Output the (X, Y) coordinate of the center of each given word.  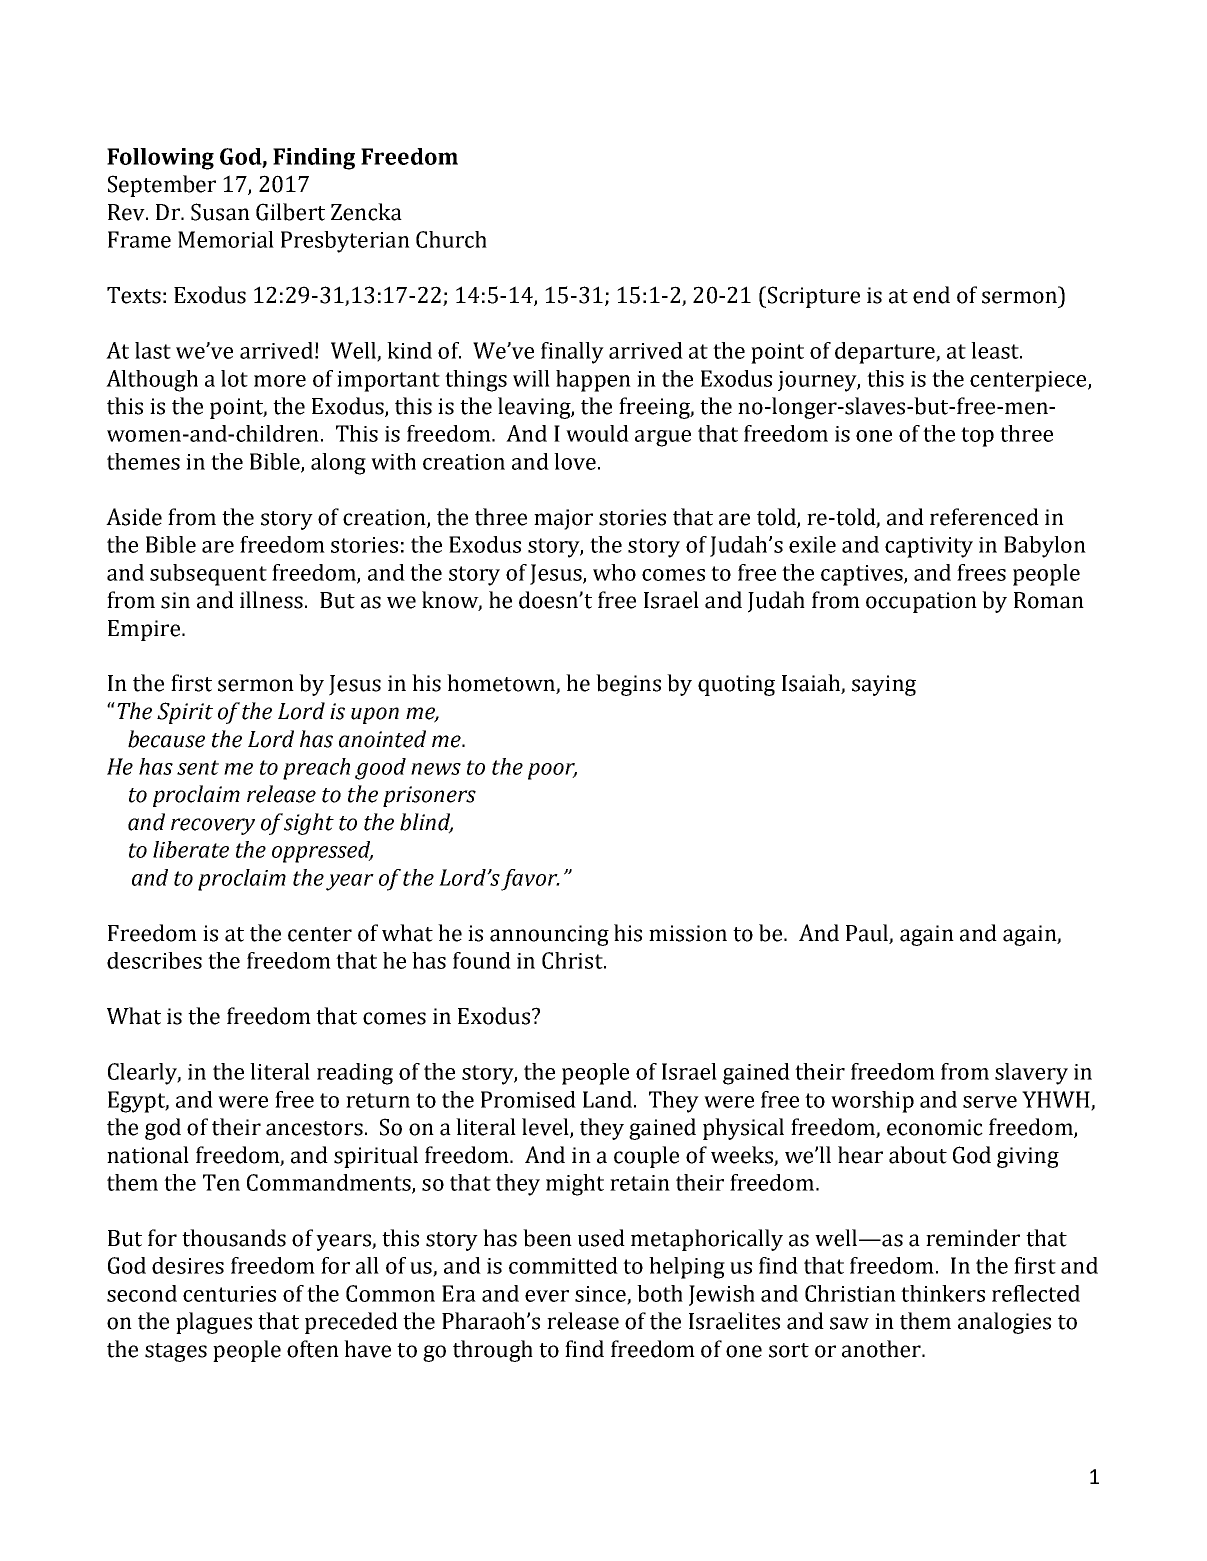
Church (451, 239)
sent (198, 767)
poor (552, 771)
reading (355, 1074)
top (977, 437)
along (338, 464)
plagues (214, 1323)
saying (884, 685)
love (575, 461)
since (601, 1295)
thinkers (943, 1293)
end (931, 295)
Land (607, 1099)
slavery (1031, 1074)
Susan (220, 212)
